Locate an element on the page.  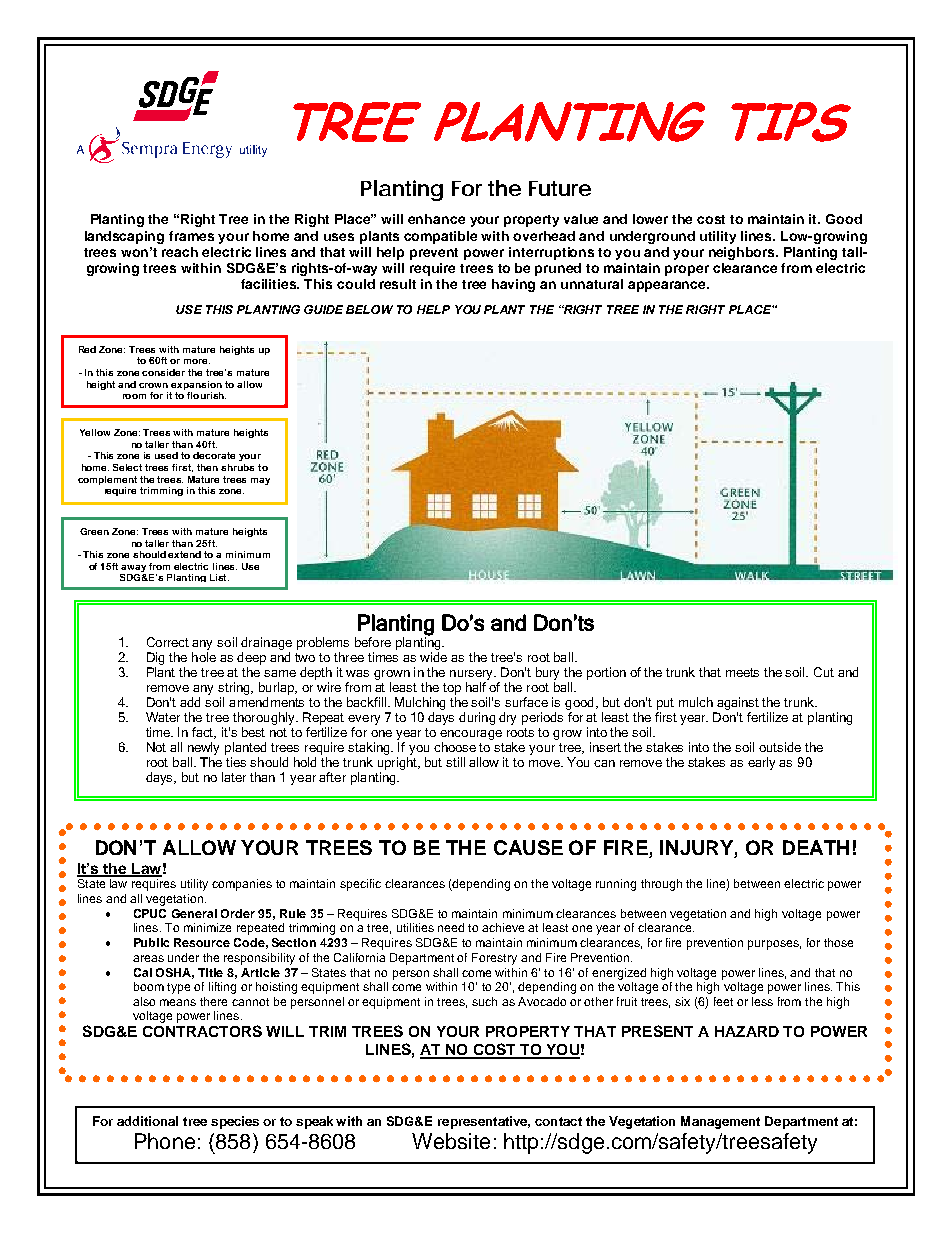
neighbors is located at coordinates (743, 253).
